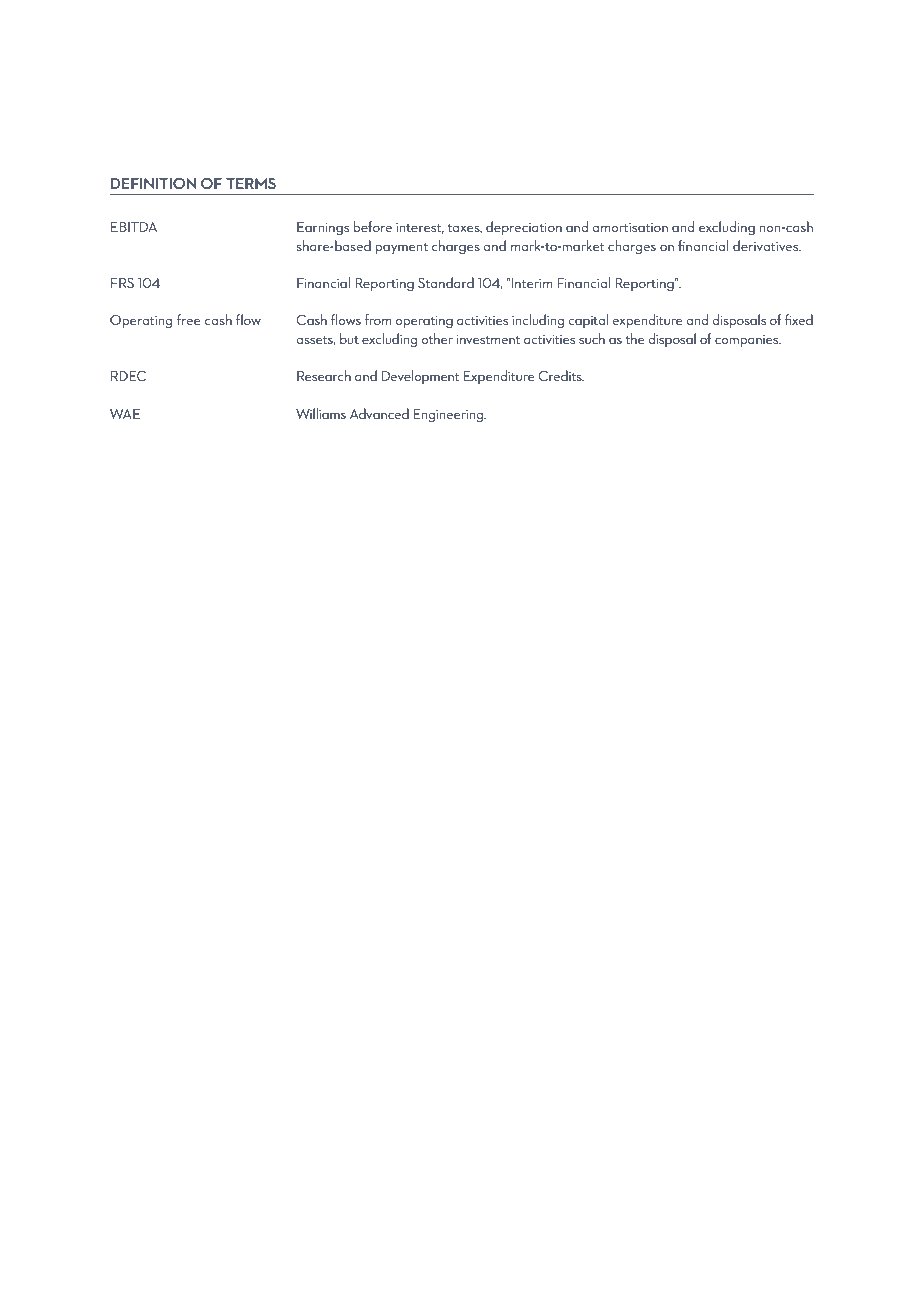  I want to click on amortisation, so click(630, 227).
